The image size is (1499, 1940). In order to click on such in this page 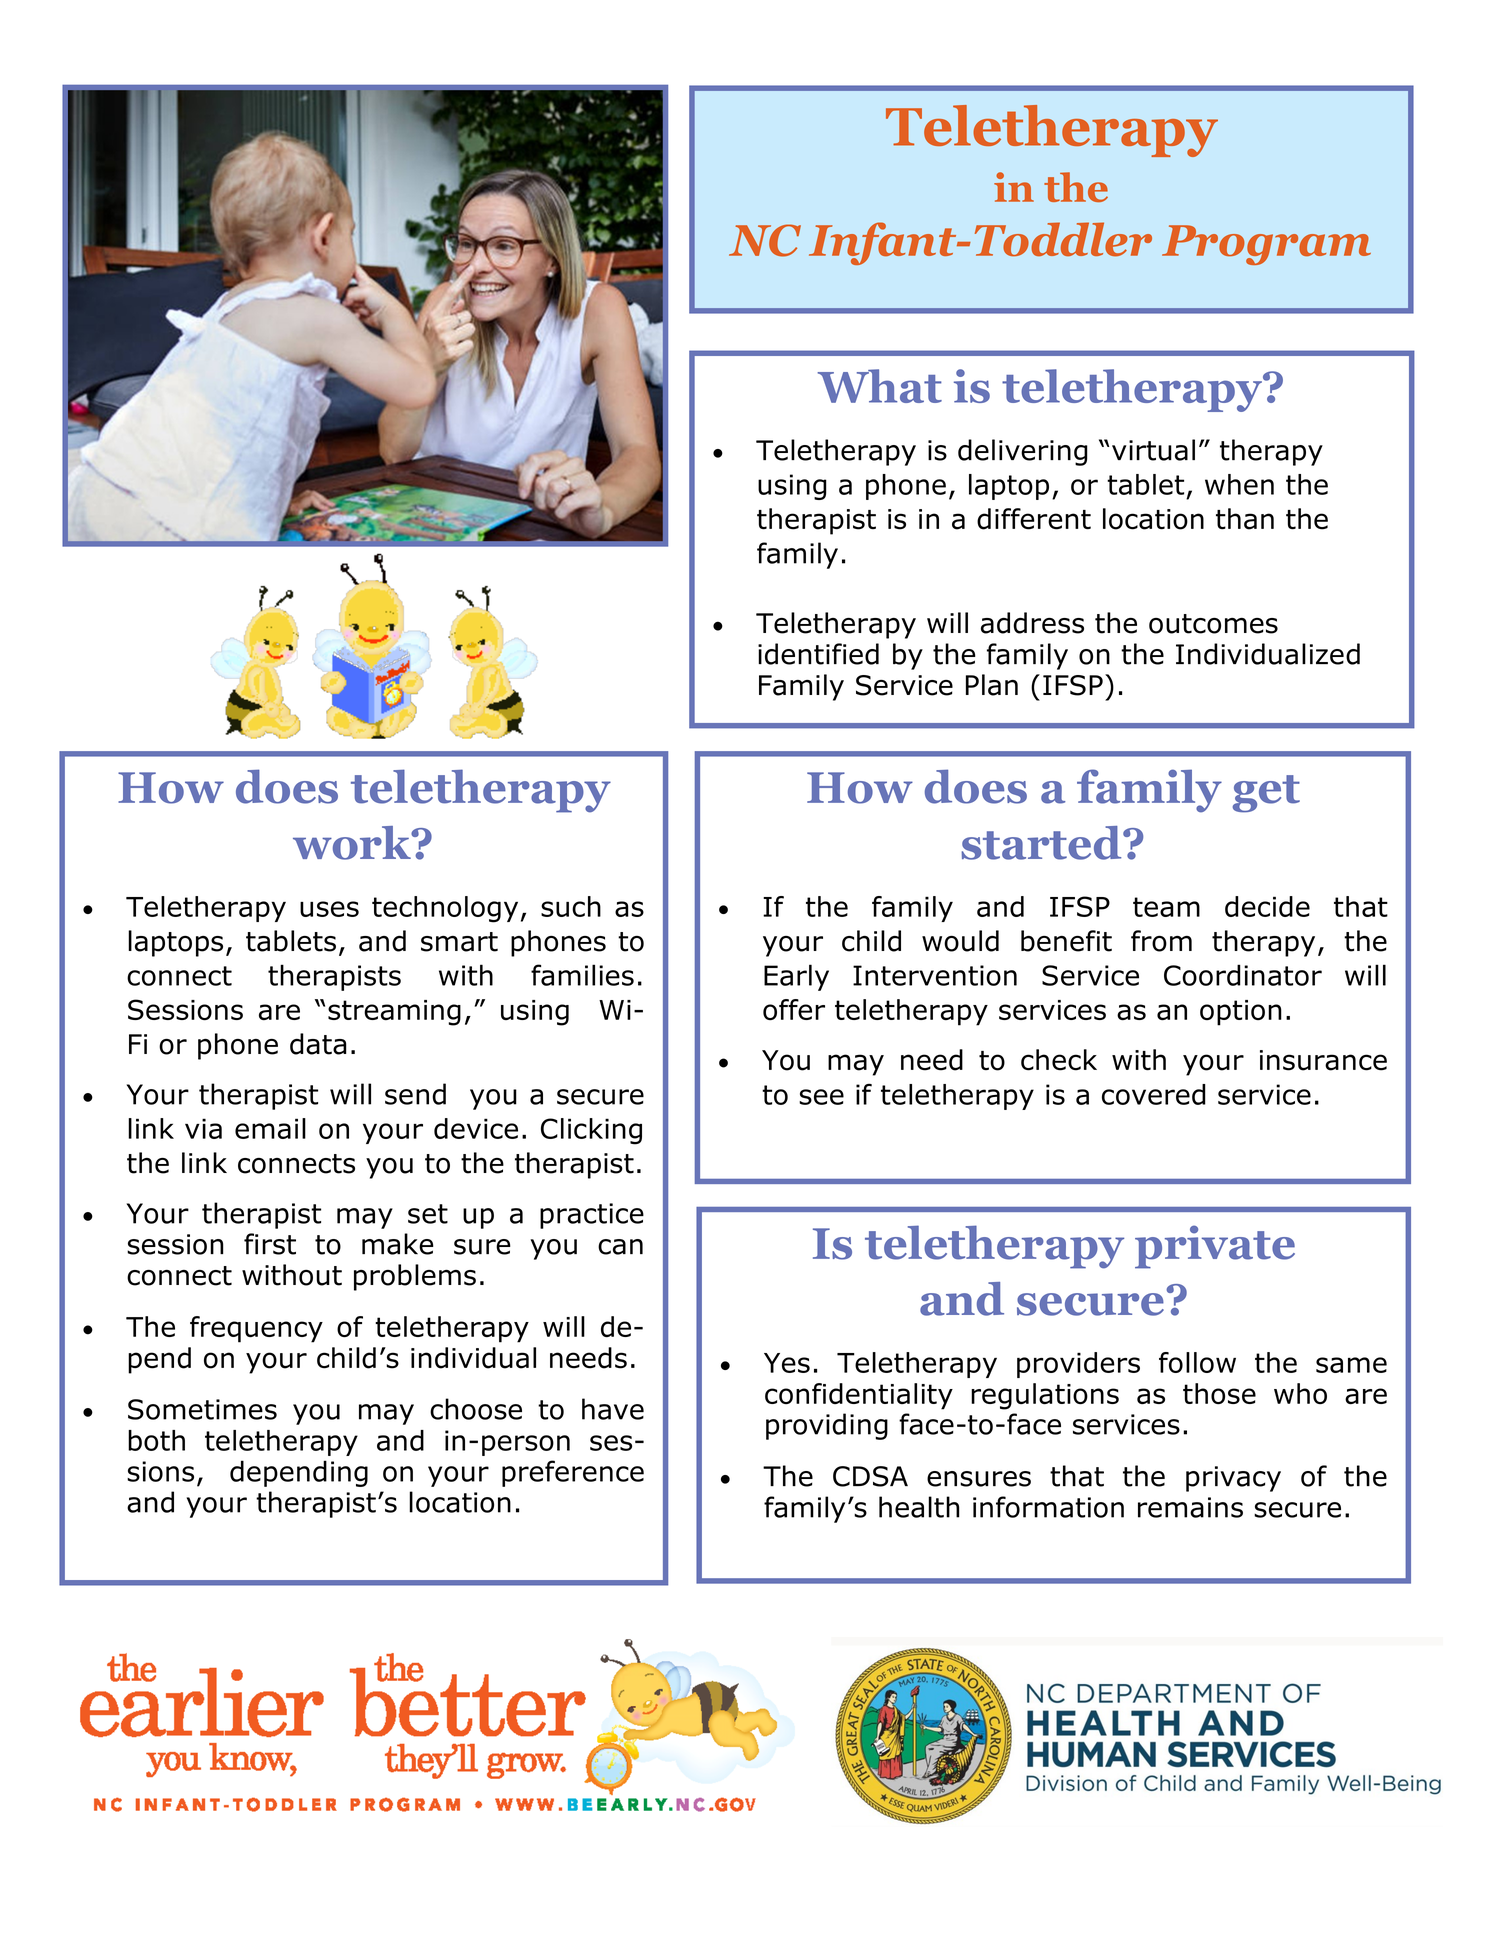, I will do `click(571, 906)`.
